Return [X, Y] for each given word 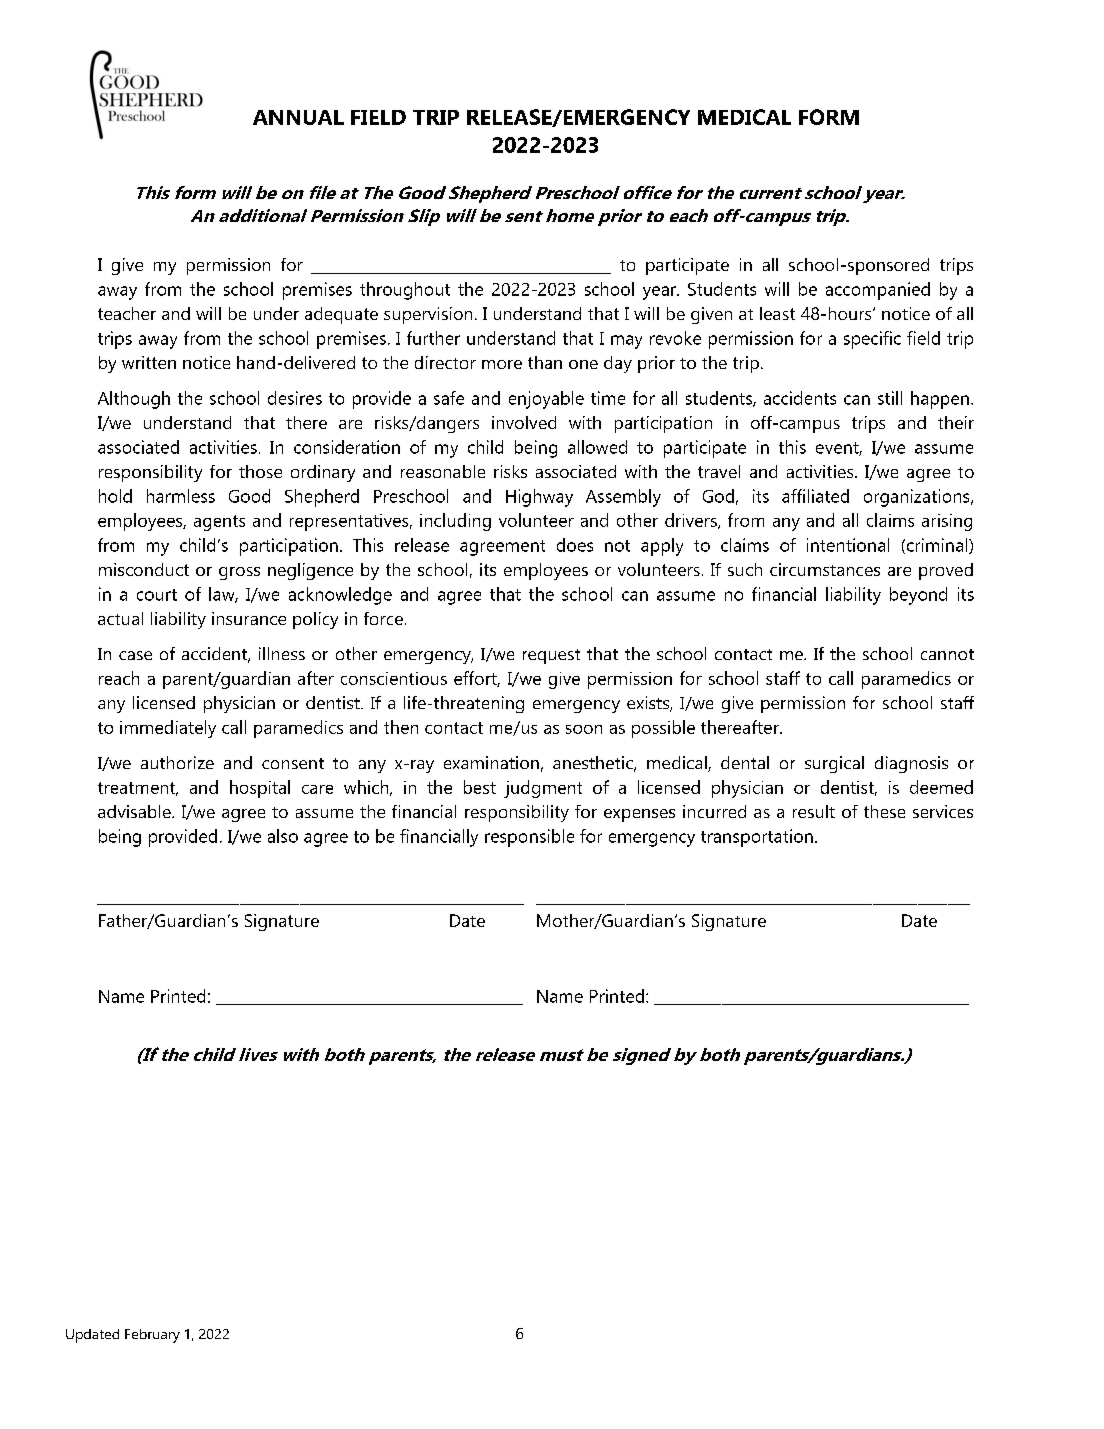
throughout [405, 291]
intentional [848, 545]
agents [219, 523]
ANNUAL [298, 117]
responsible [529, 838]
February [152, 1336]
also [283, 836]
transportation [757, 838]
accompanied [878, 291]
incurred [714, 811]
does [575, 545]
